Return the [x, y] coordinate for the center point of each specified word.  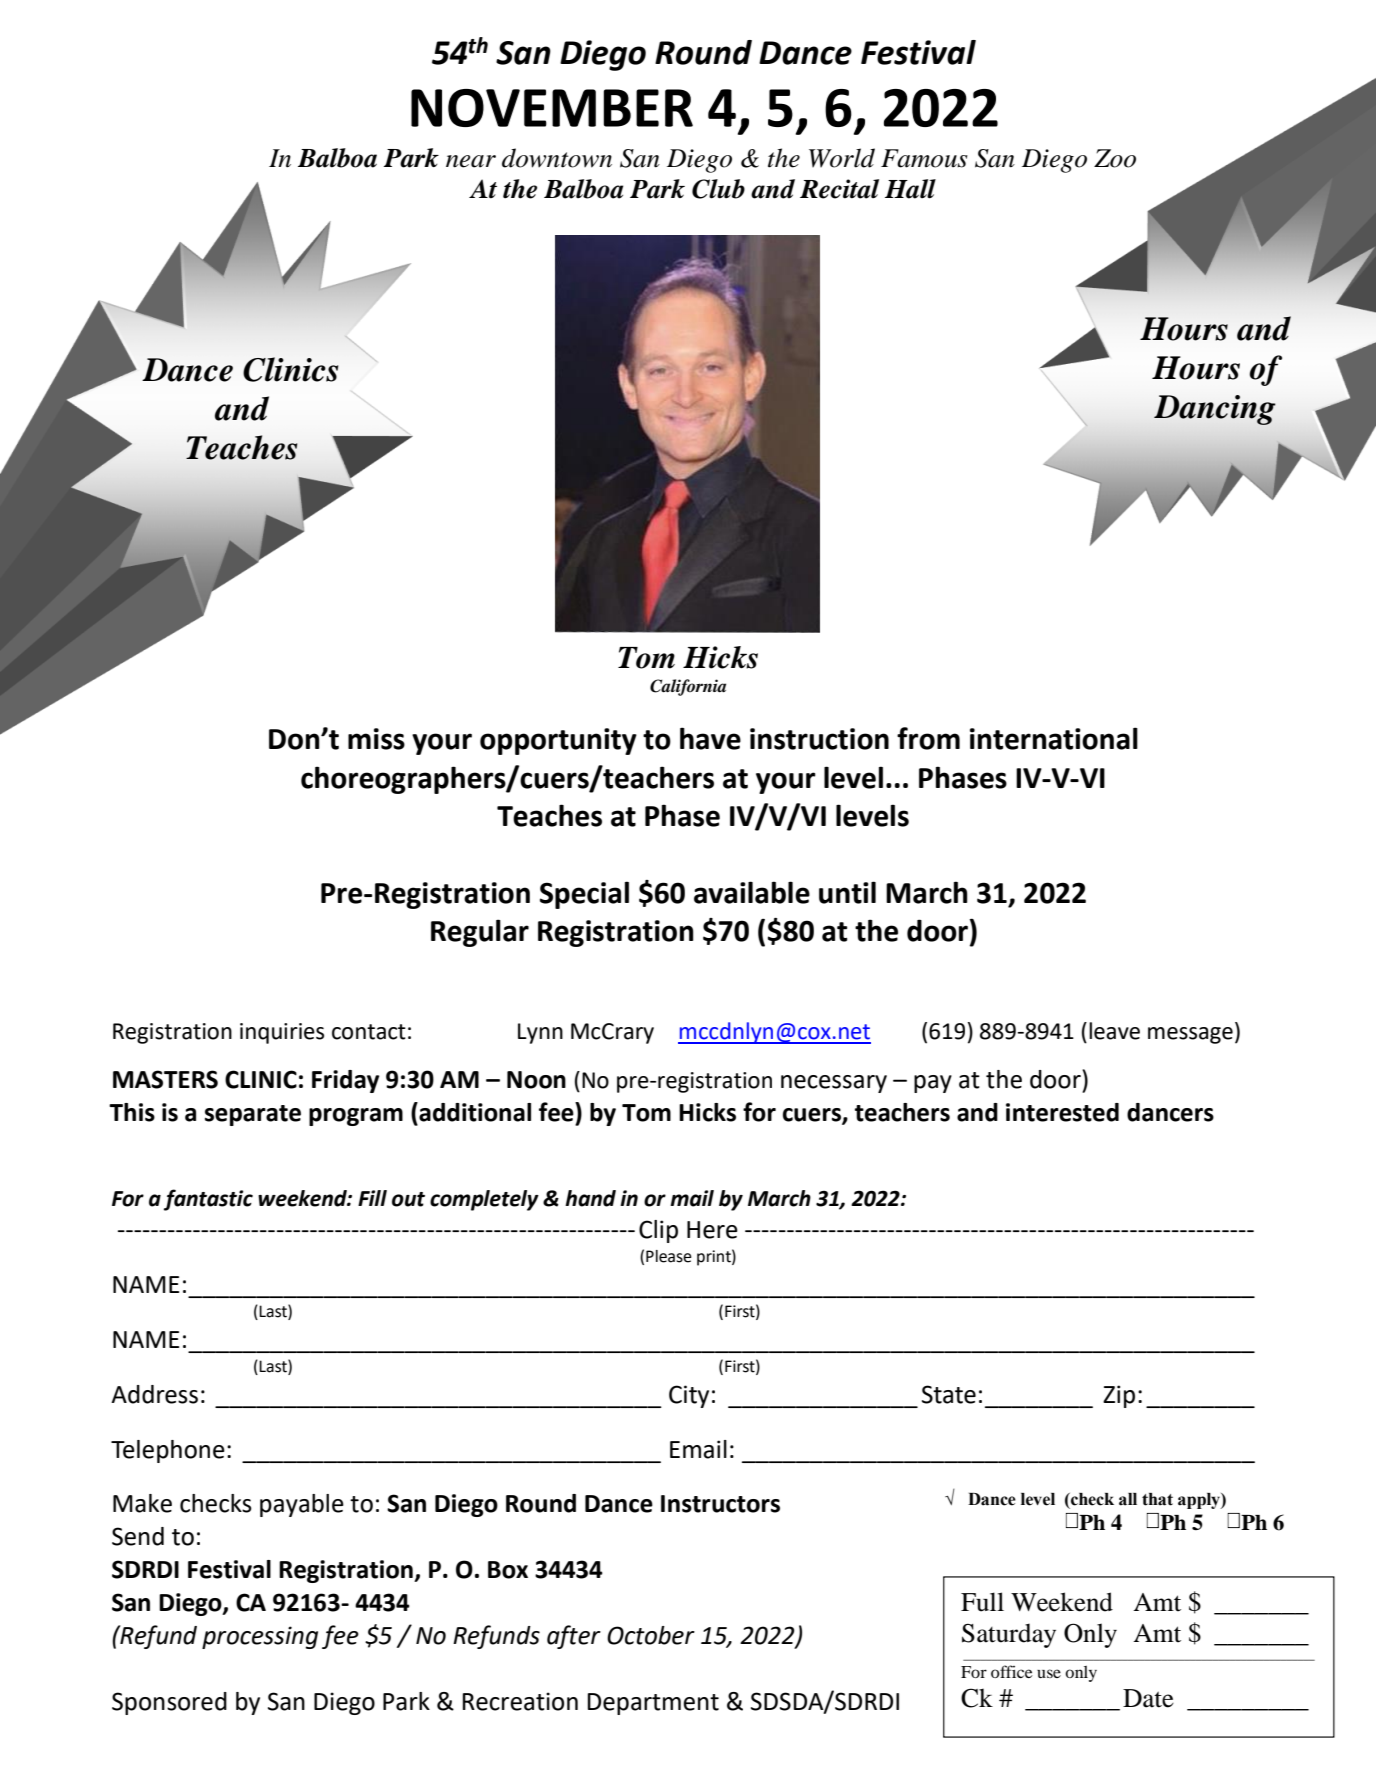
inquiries [282, 1033]
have [710, 738]
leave [1114, 1031]
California [688, 687]
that [1157, 1499]
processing [260, 1637]
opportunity [558, 741]
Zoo [1115, 158]
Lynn [540, 1033]
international [1054, 738]
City [689, 1396]
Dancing [1215, 410]
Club [718, 189]
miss [376, 739]
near [471, 161]
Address [154, 1394]
